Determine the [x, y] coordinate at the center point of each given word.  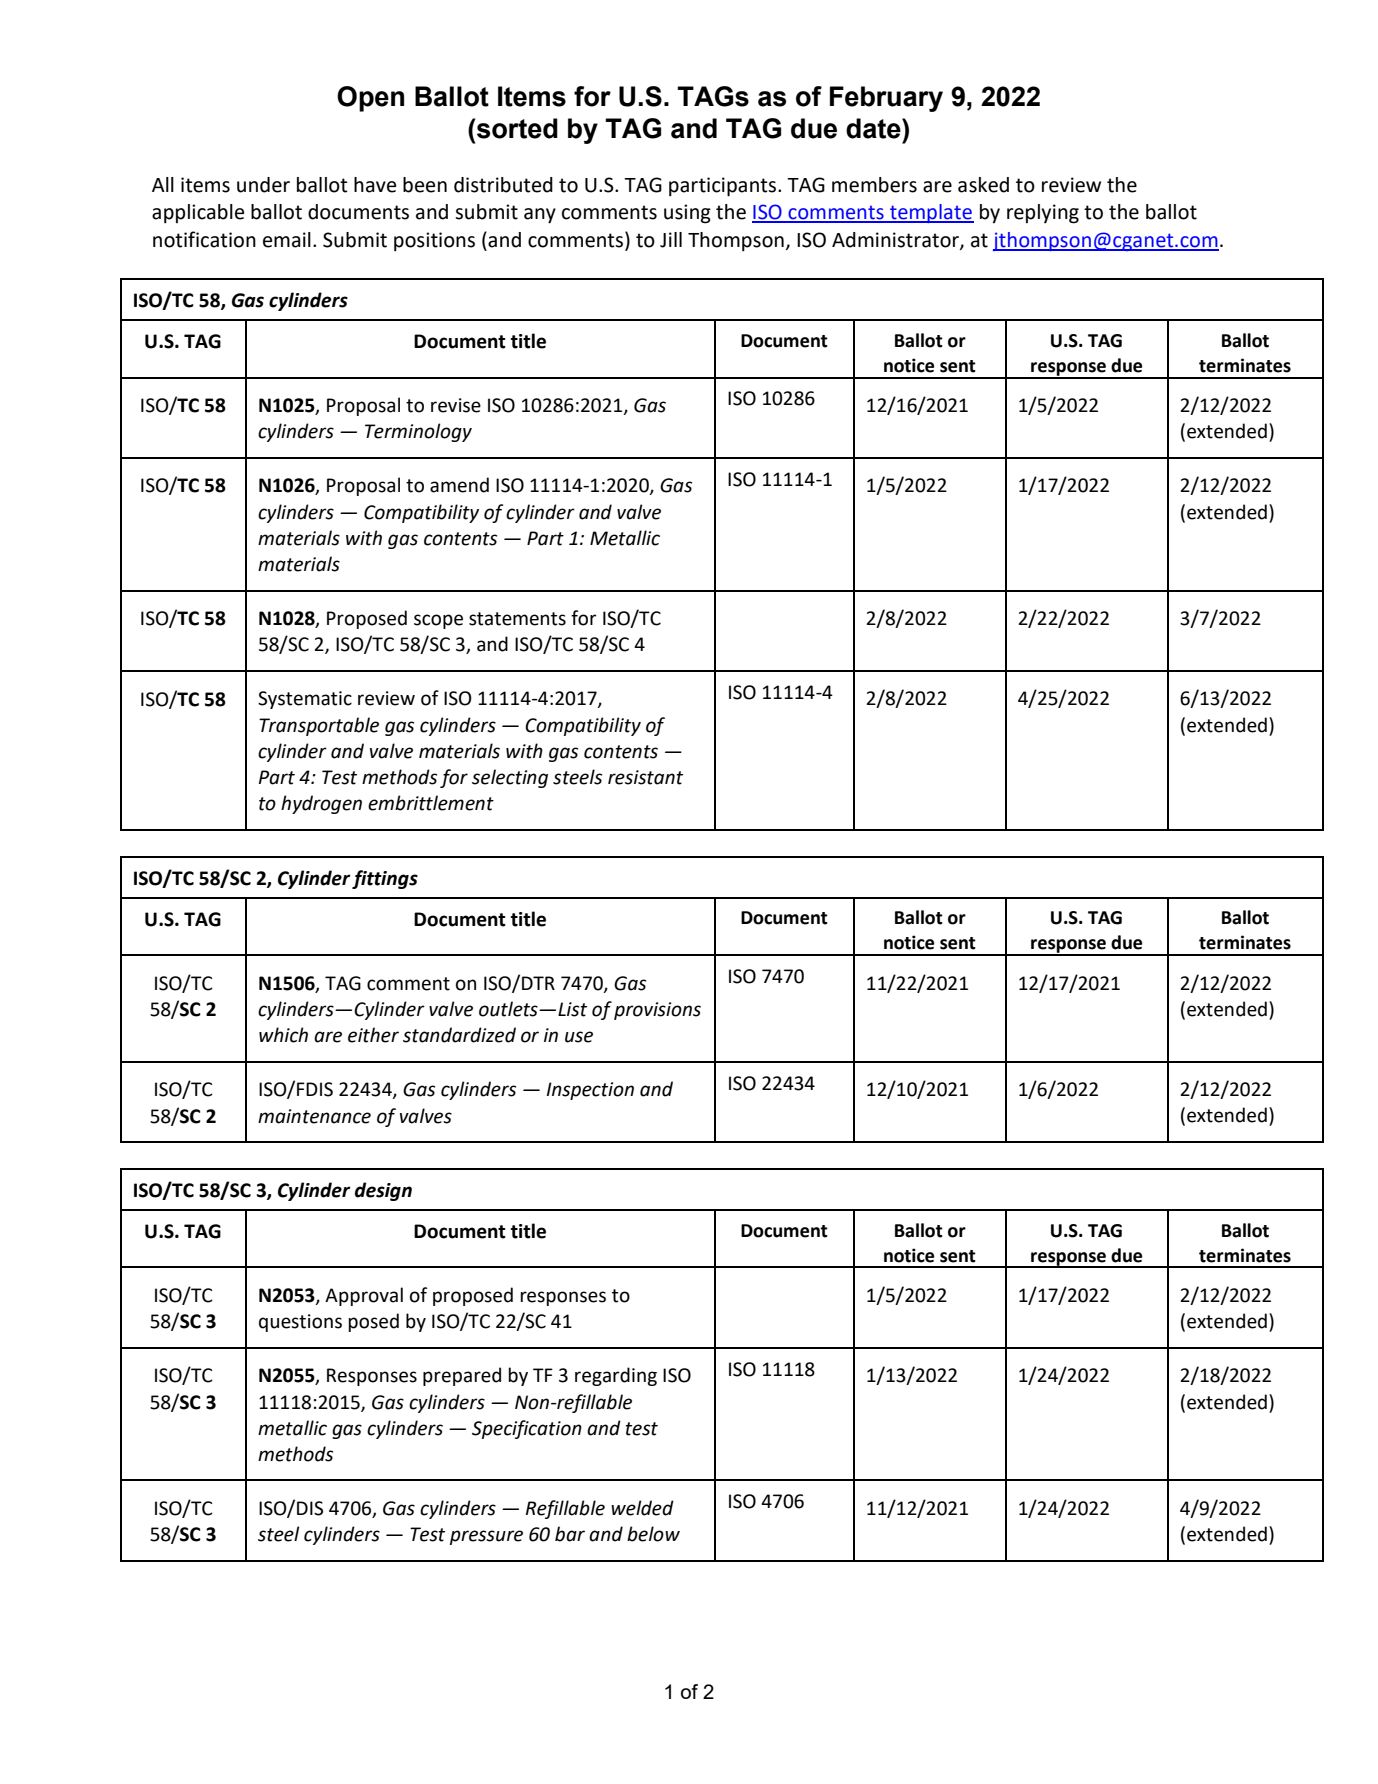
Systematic [305, 700]
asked [983, 185]
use [579, 1037]
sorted [516, 128]
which [283, 1035]
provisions [657, 1011]
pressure [486, 1537]
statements [517, 619]
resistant [645, 777]
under [263, 185]
